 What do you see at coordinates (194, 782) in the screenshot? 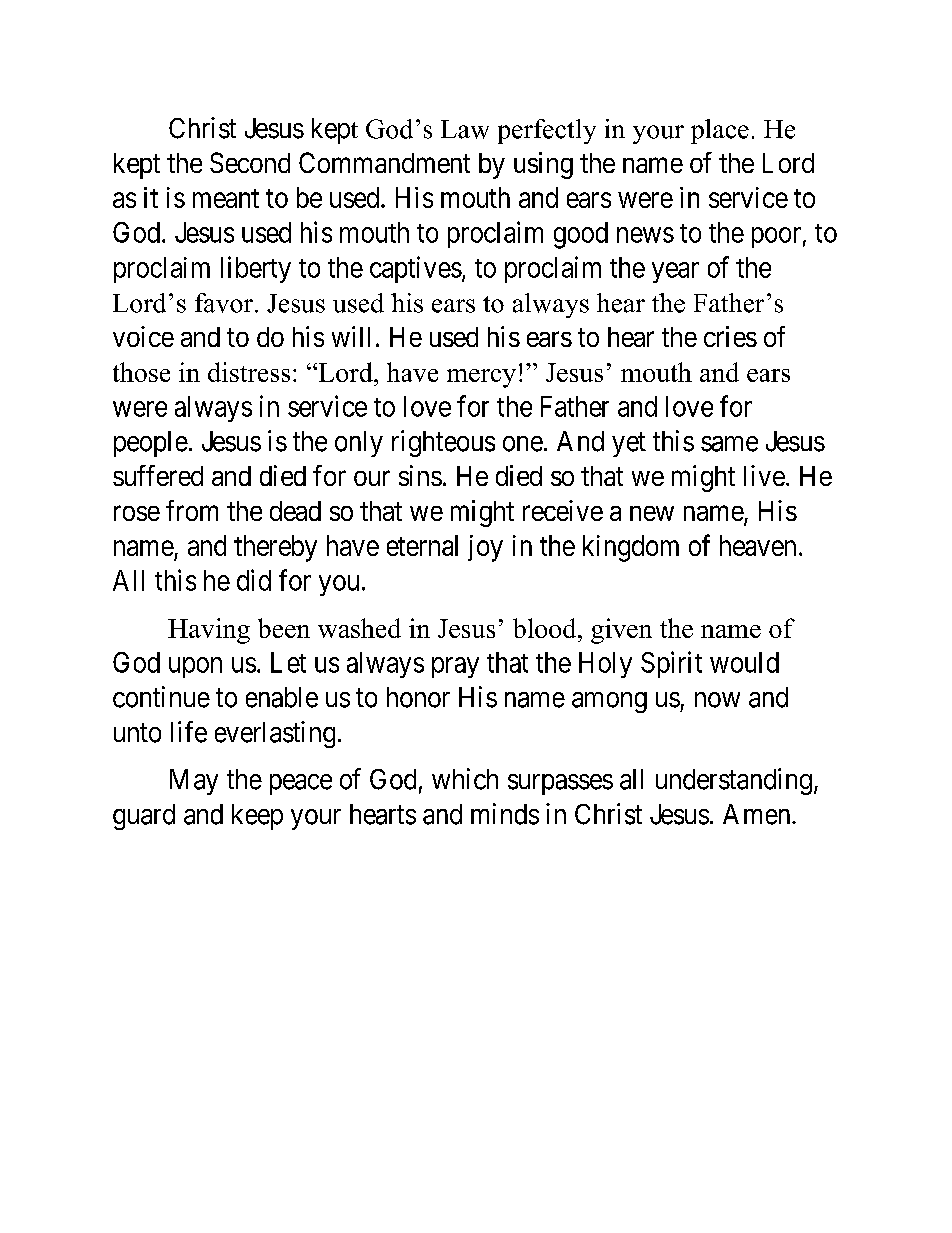
I see `May` at bounding box center [194, 782].
